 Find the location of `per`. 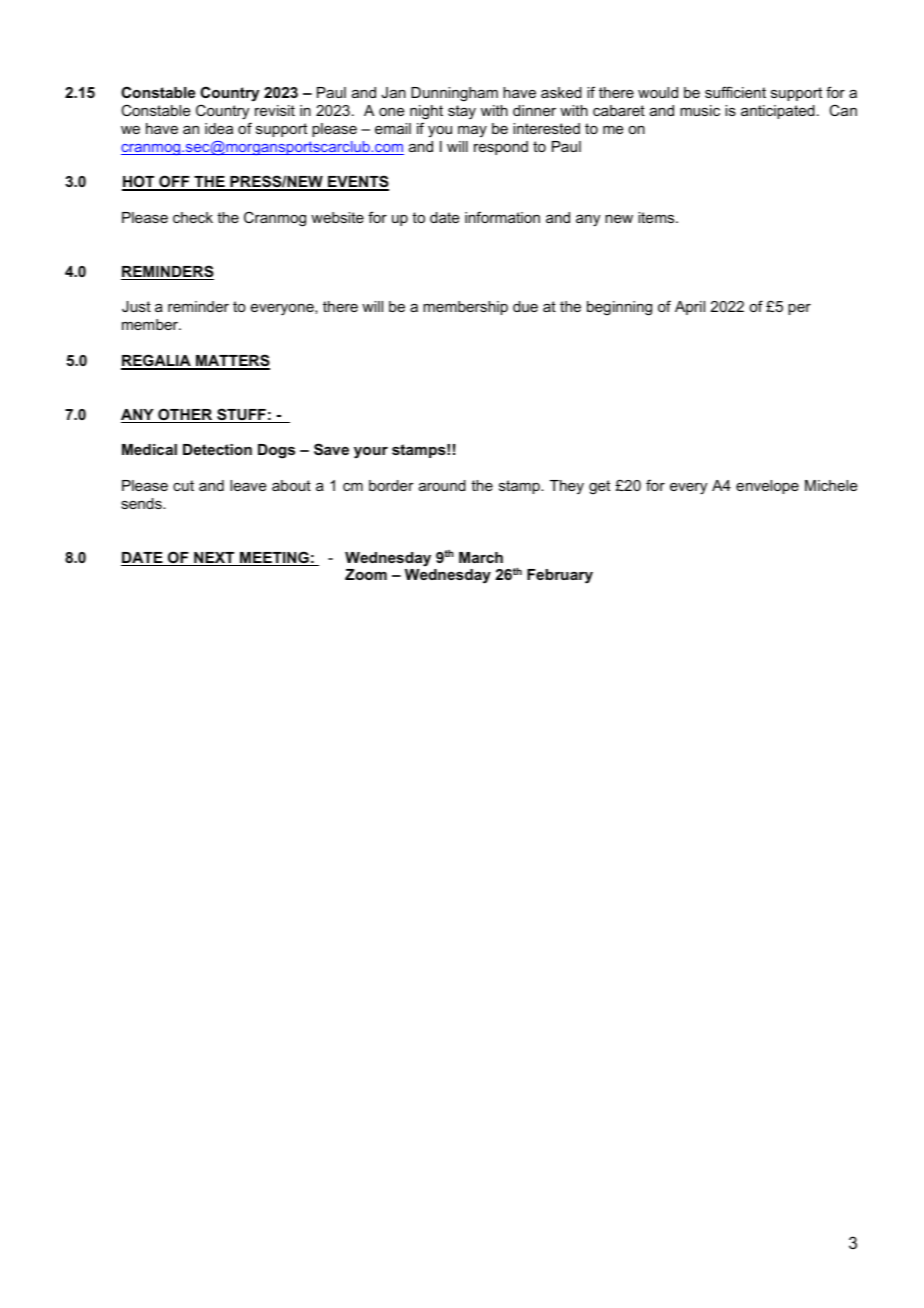

per is located at coordinates (799, 309).
